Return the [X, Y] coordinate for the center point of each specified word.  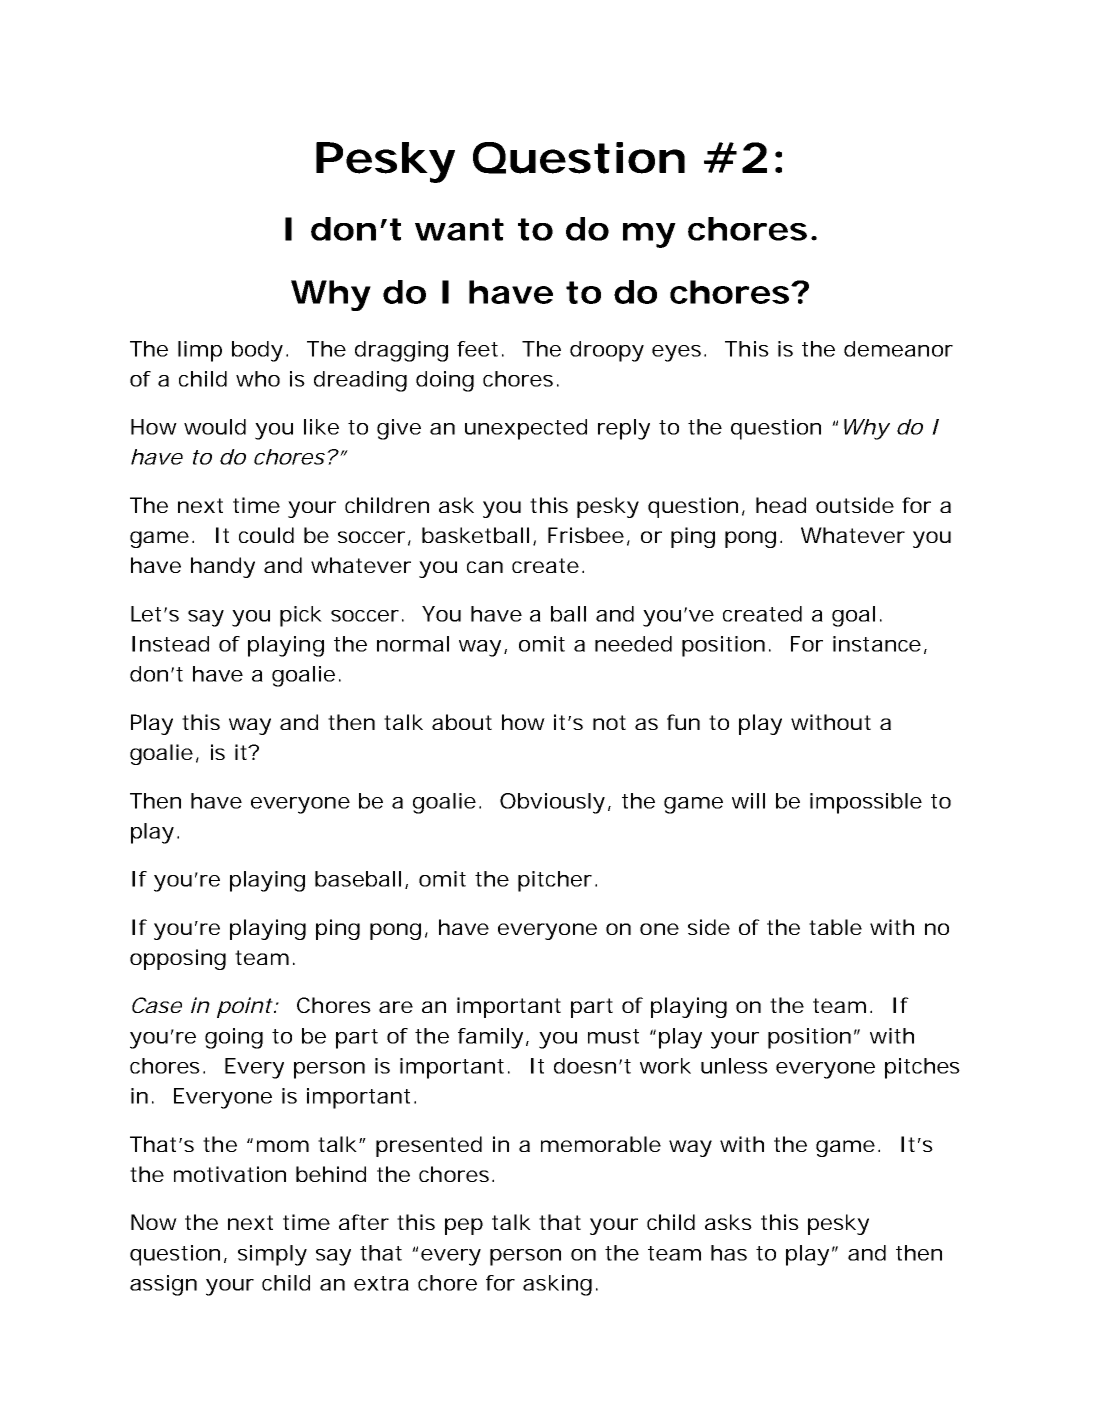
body [257, 351]
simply [272, 1255]
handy [223, 567]
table [835, 927]
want [459, 229]
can [485, 567]
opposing [178, 959]
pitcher [555, 881]
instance [877, 644]
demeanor [898, 349]
